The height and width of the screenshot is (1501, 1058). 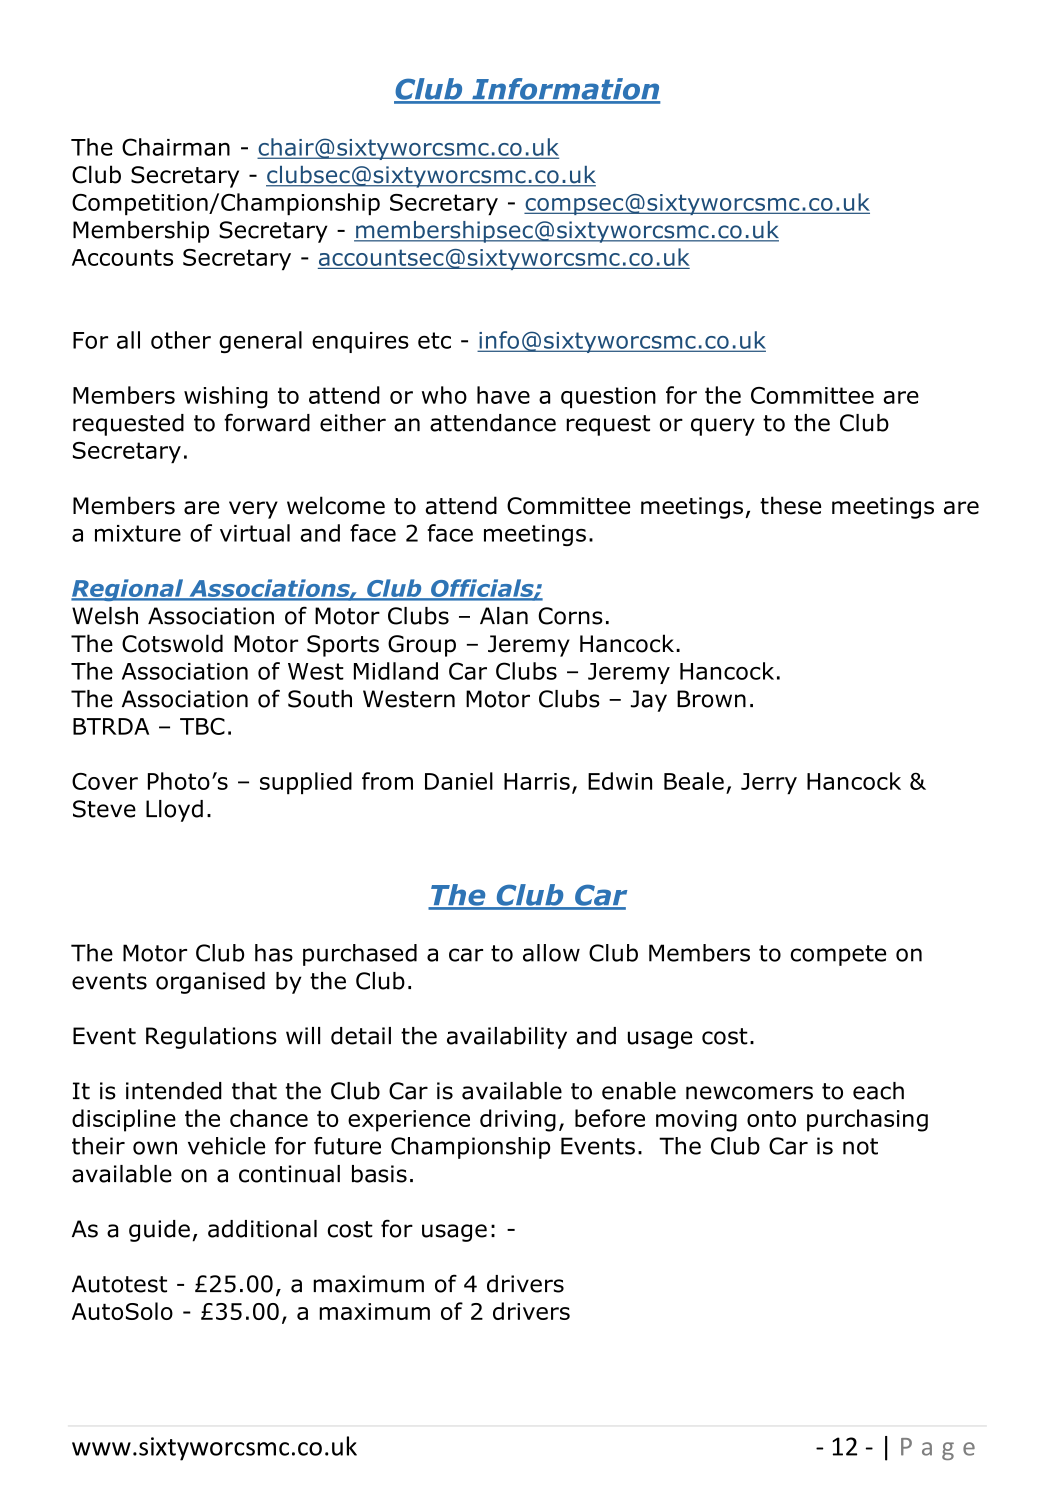 I want to click on guide, so click(x=159, y=1231).
